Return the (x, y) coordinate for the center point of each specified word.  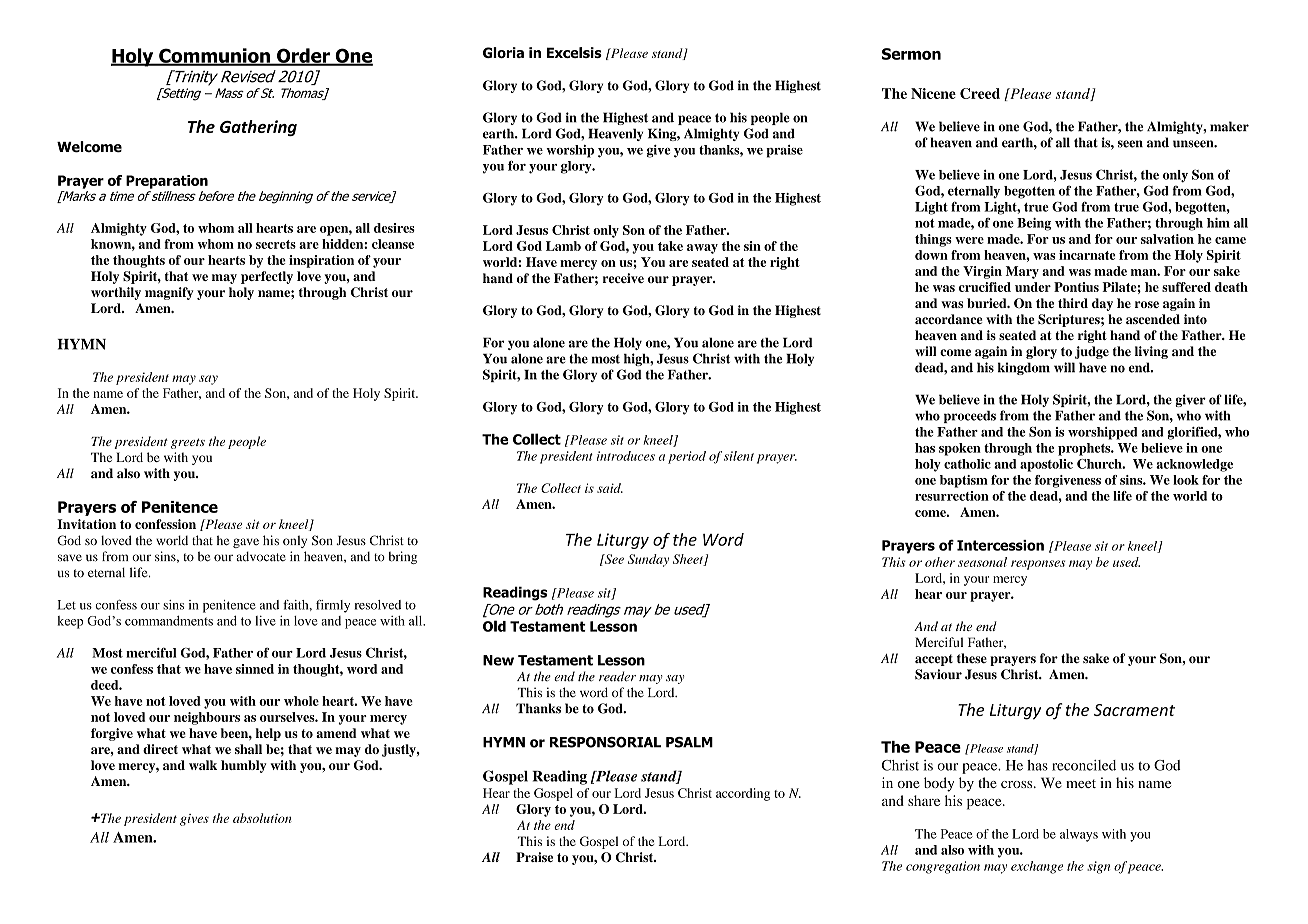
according (743, 794)
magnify (169, 293)
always (1079, 835)
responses (1038, 565)
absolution (262, 818)
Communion (214, 56)
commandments (169, 620)
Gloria (503, 52)
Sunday (648, 560)
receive (623, 278)
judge (1092, 352)
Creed (980, 93)
